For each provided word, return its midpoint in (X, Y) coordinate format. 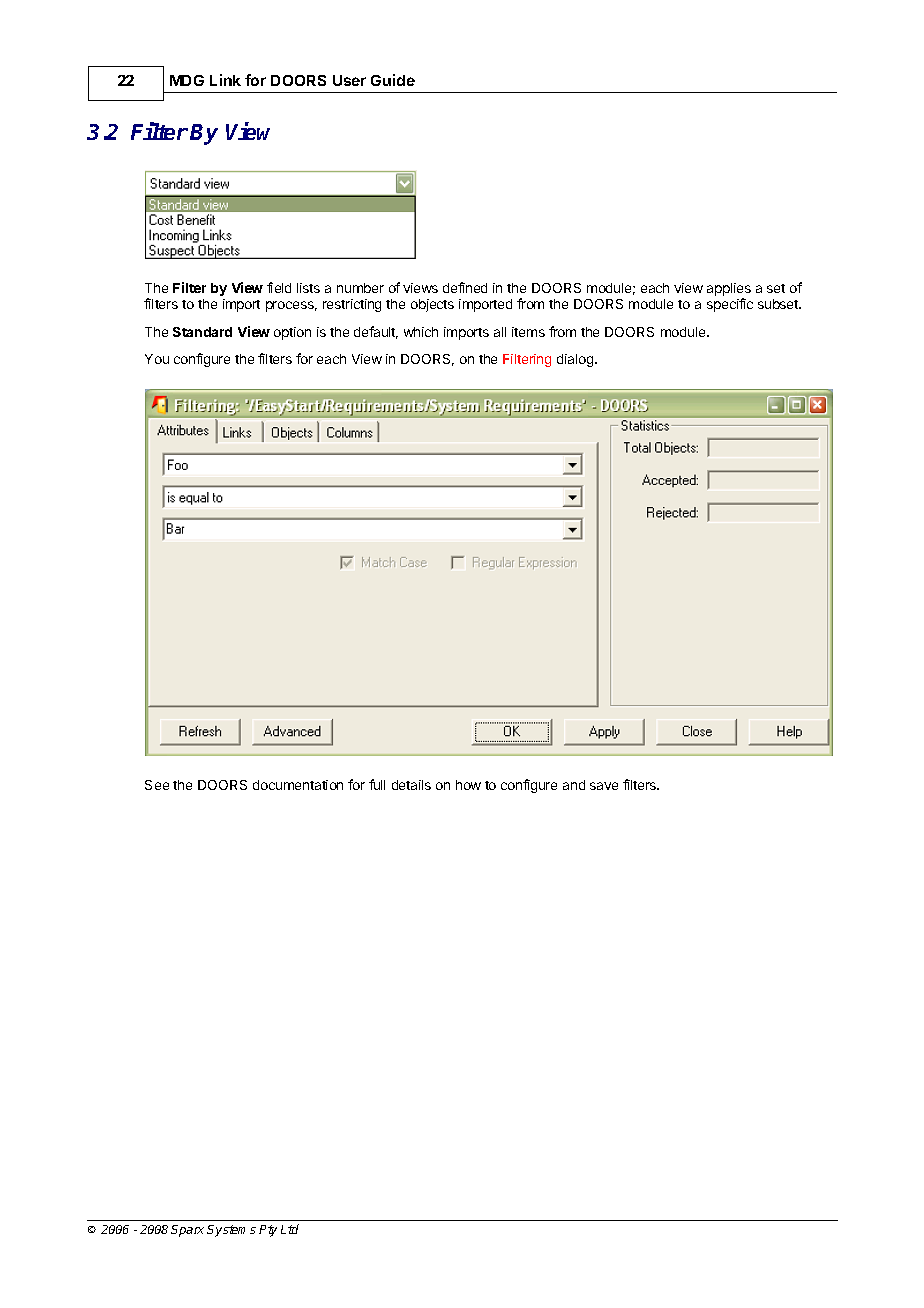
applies (729, 291)
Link (225, 80)
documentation (298, 785)
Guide (393, 80)
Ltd (290, 1229)
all (500, 332)
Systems (231, 1231)
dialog (576, 360)
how (468, 785)
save (604, 786)
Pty (268, 1231)
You (157, 359)
